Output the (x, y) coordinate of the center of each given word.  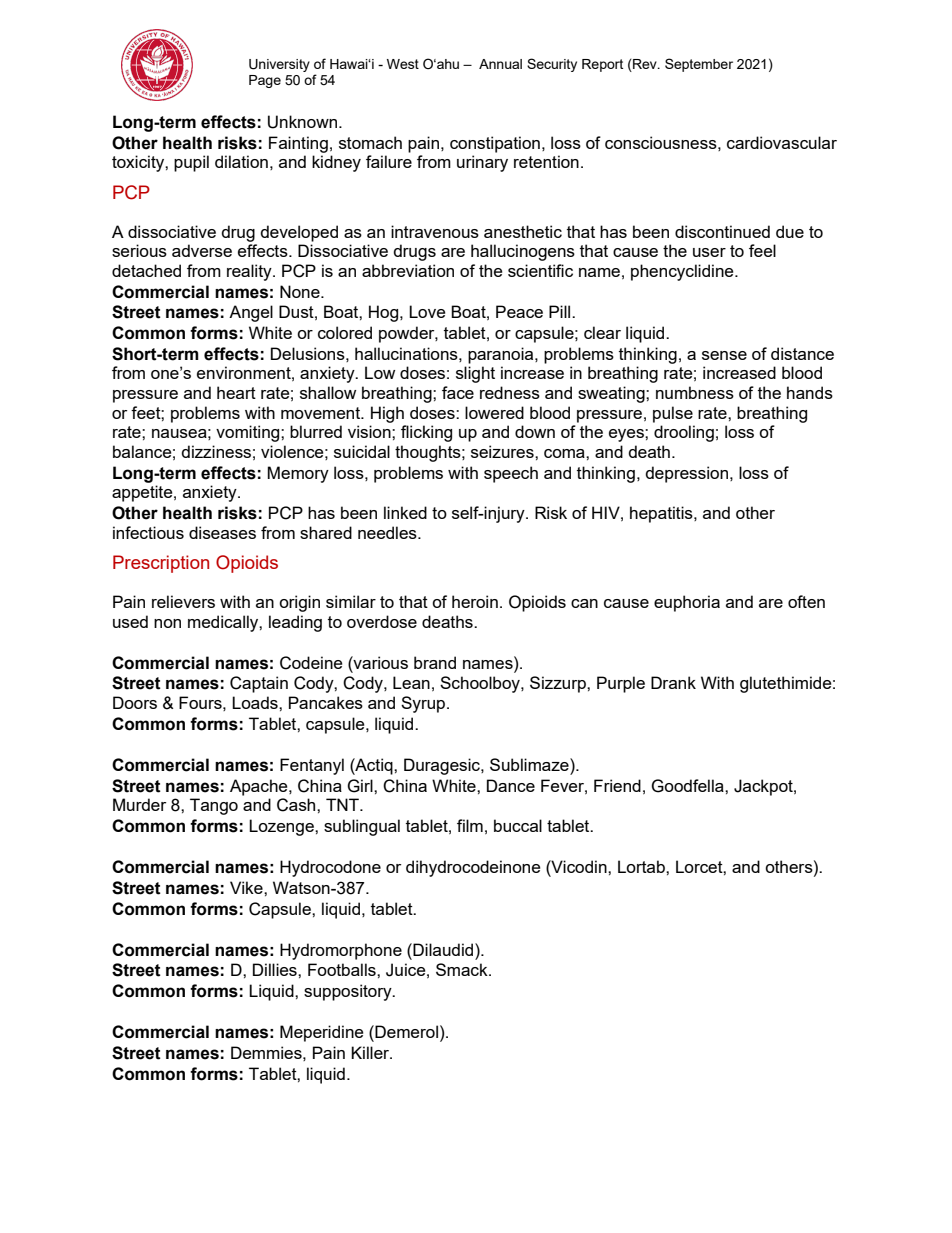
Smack (463, 969)
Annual (500, 64)
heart (236, 392)
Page (265, 81)
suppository (349, 992)
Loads (256, 702)
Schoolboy (481, 684)
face (458, 392)
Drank (673, 682)
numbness (695, 392)
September (699, 65)
